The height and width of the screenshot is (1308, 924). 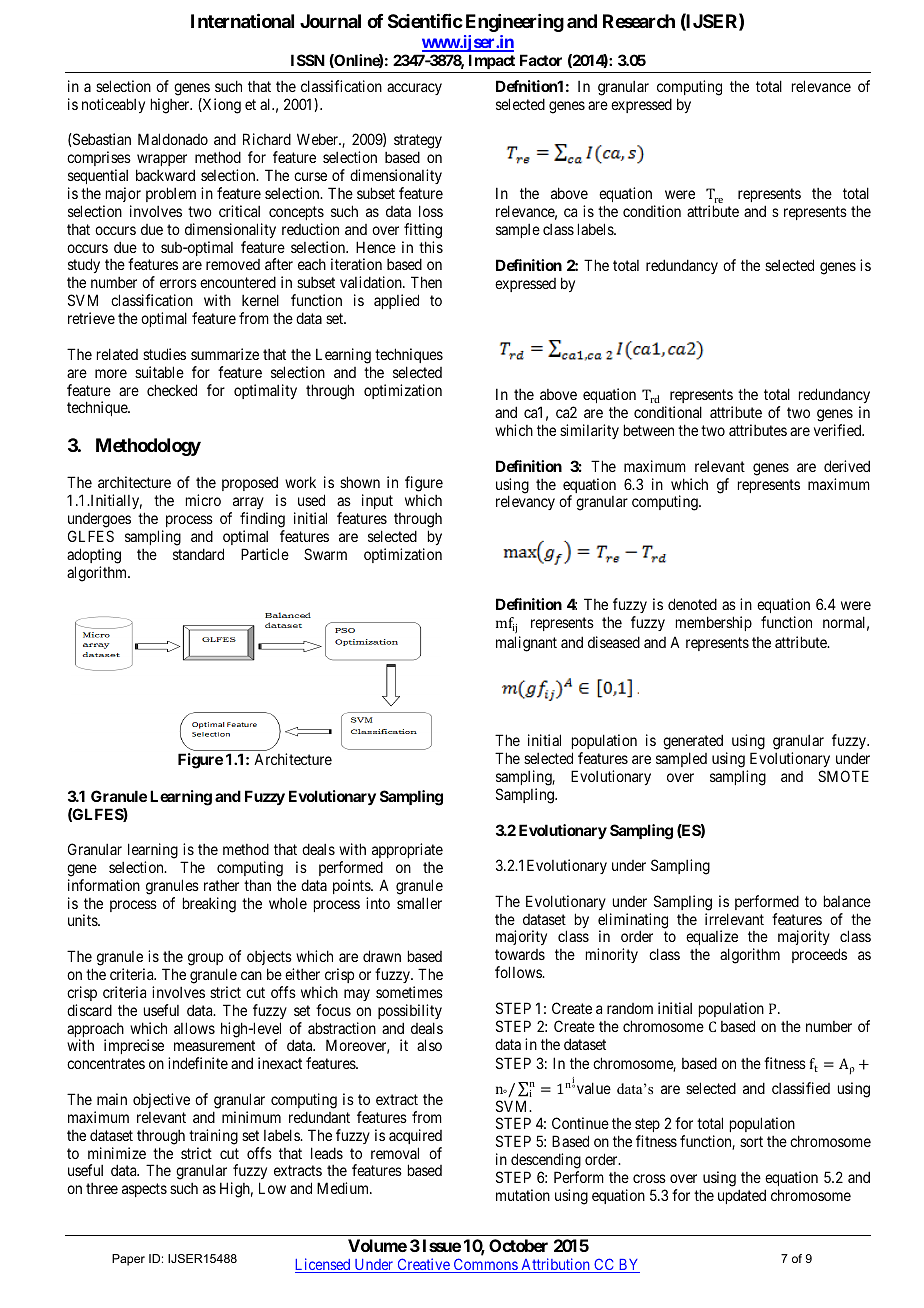 What do you see at coordinates (485, 1265) in the screenshot?
I see `Commons` at bounding box center [485, 1265].
